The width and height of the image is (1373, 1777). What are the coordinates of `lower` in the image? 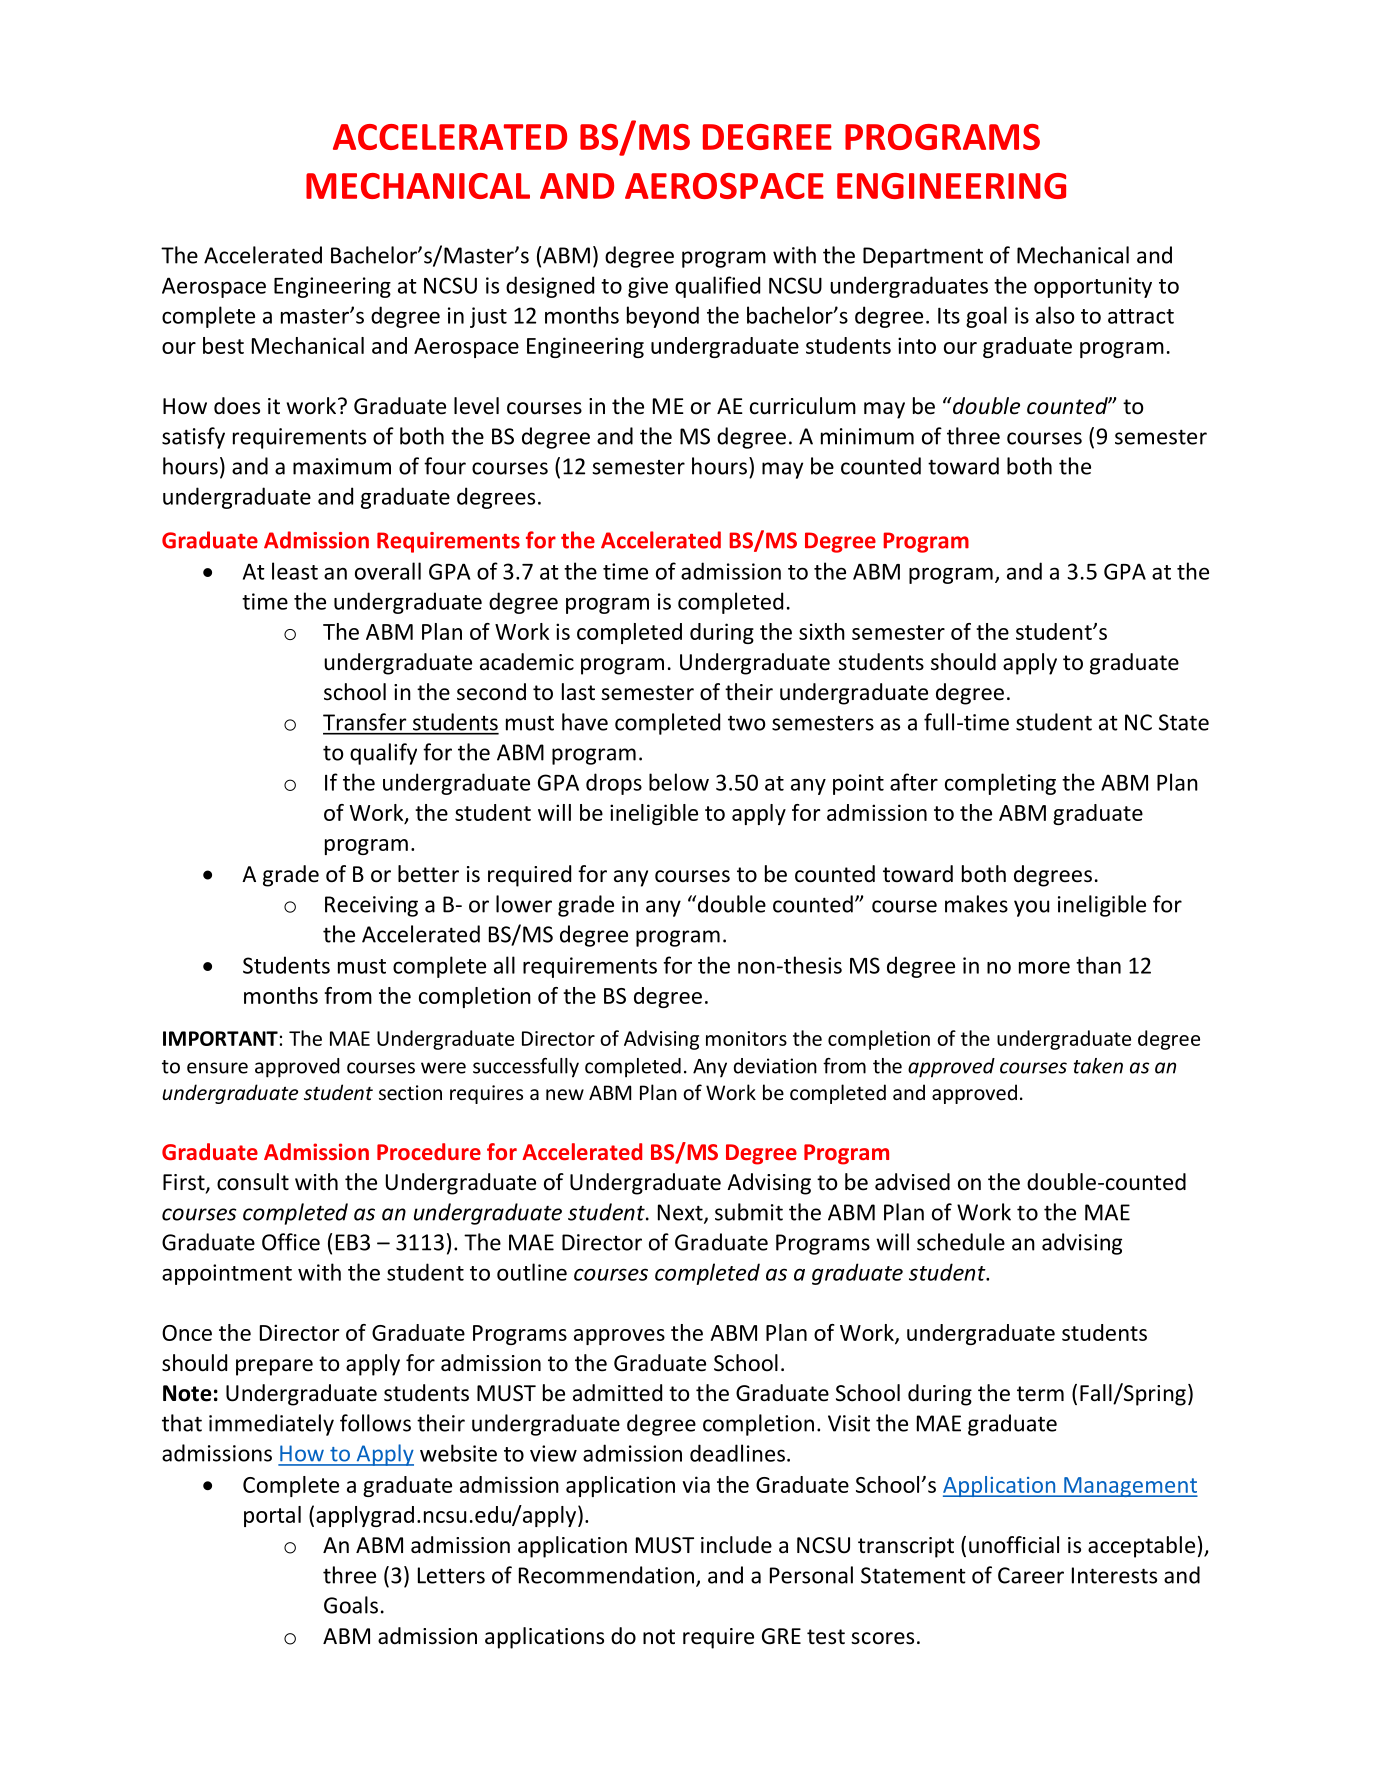 It's located at (524, 904).
